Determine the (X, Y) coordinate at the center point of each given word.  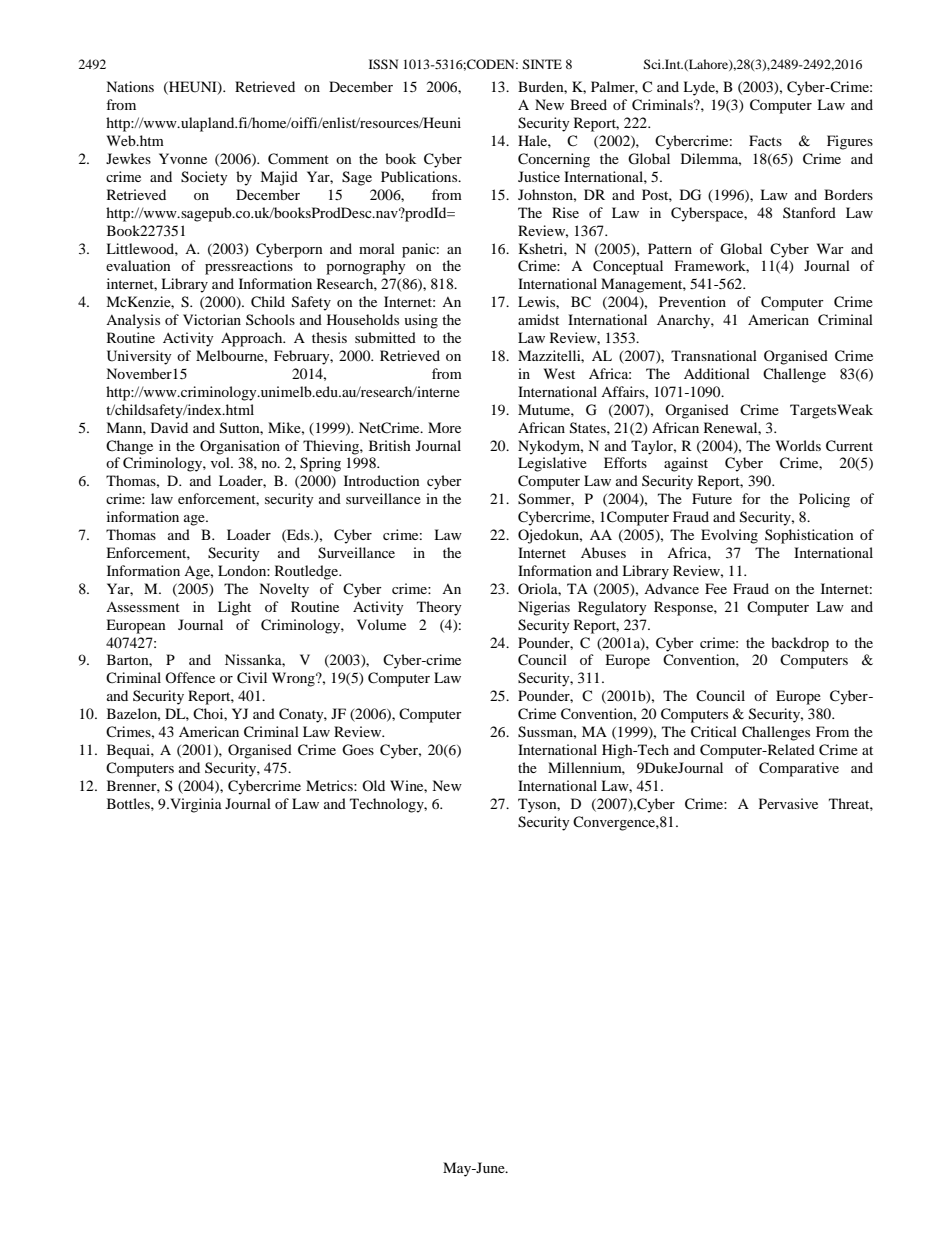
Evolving (729, 536)
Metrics (330, 785)
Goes (358, 750)
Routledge (308, 572)
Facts (765, 140)
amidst (538, 319)
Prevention (692, 301)
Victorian (212, 319)
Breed (588, 104)
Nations (130, 86)
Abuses (603, 552)
